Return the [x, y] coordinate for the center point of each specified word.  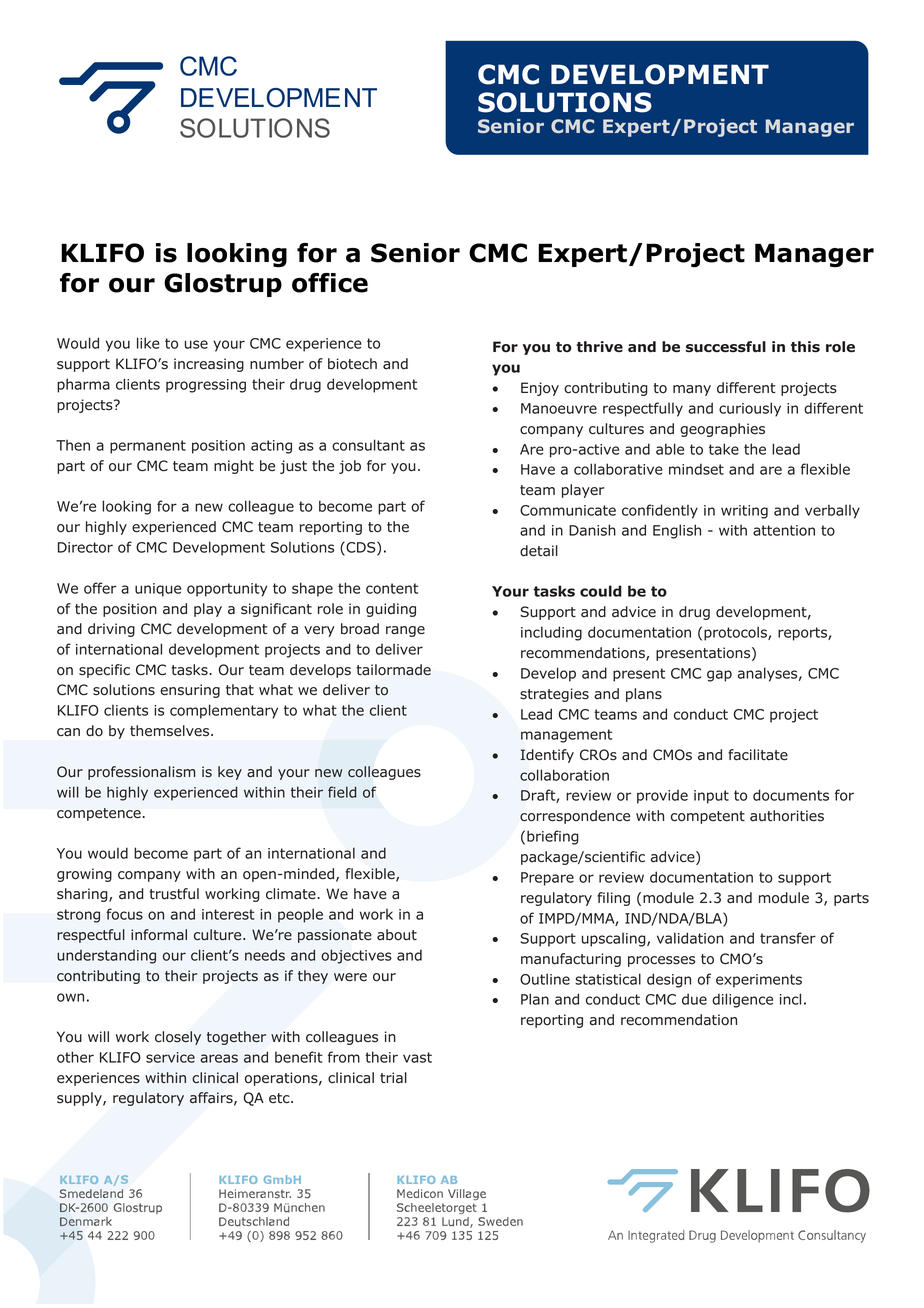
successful [726, 347]
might [234, 467]
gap [719, 676]
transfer [788, 938]
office [330, 283]
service [170, 1057]
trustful [174, 894]
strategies [554, 695]
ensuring [190, 691]
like [148, 343]
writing [744, 512]
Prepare [547, 879]
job [350, 467]
